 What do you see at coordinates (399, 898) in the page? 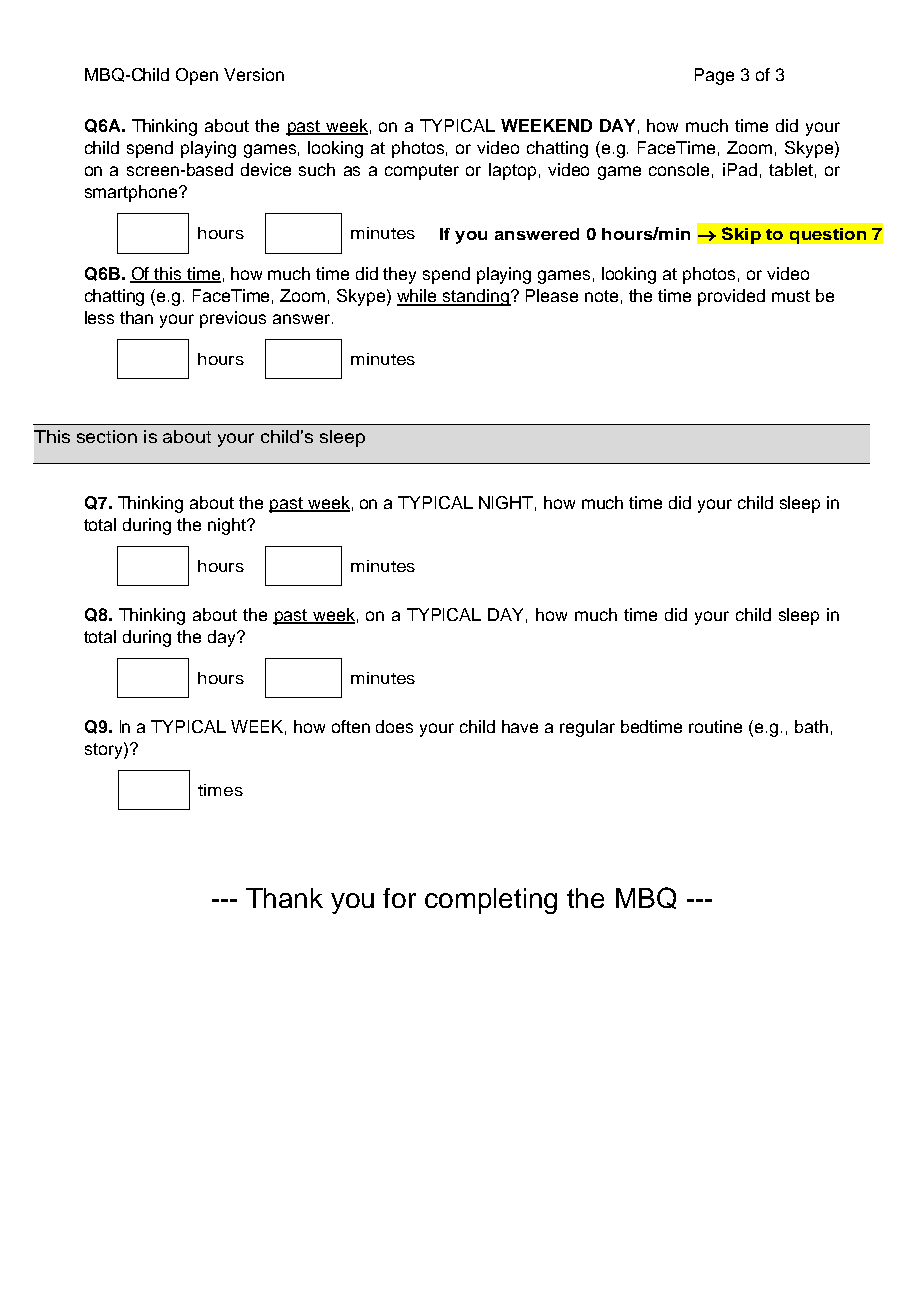
I see `for` at bounding box center [399, 898].
